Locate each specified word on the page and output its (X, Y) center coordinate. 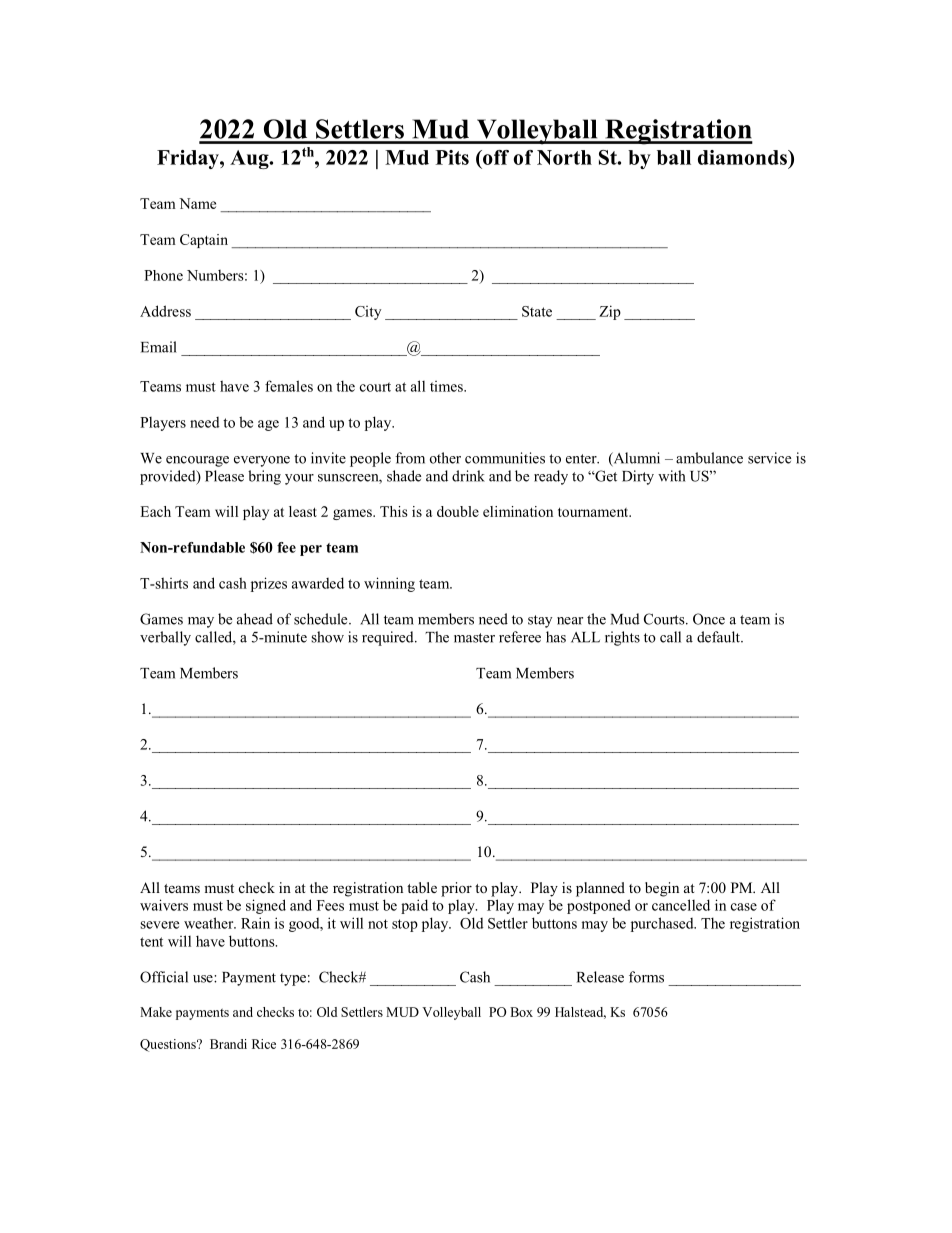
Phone (163, 275)
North (564, 157)
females (289, 386)
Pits (452, 157)
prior (456, 889)
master (474, 638)
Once (709, 619)
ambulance (709, 458)
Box (521, 1012)
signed (266, 906)
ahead (255, 619)
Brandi (228, 1044)
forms (646, 977)
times (447, 386)
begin (662, 889)
